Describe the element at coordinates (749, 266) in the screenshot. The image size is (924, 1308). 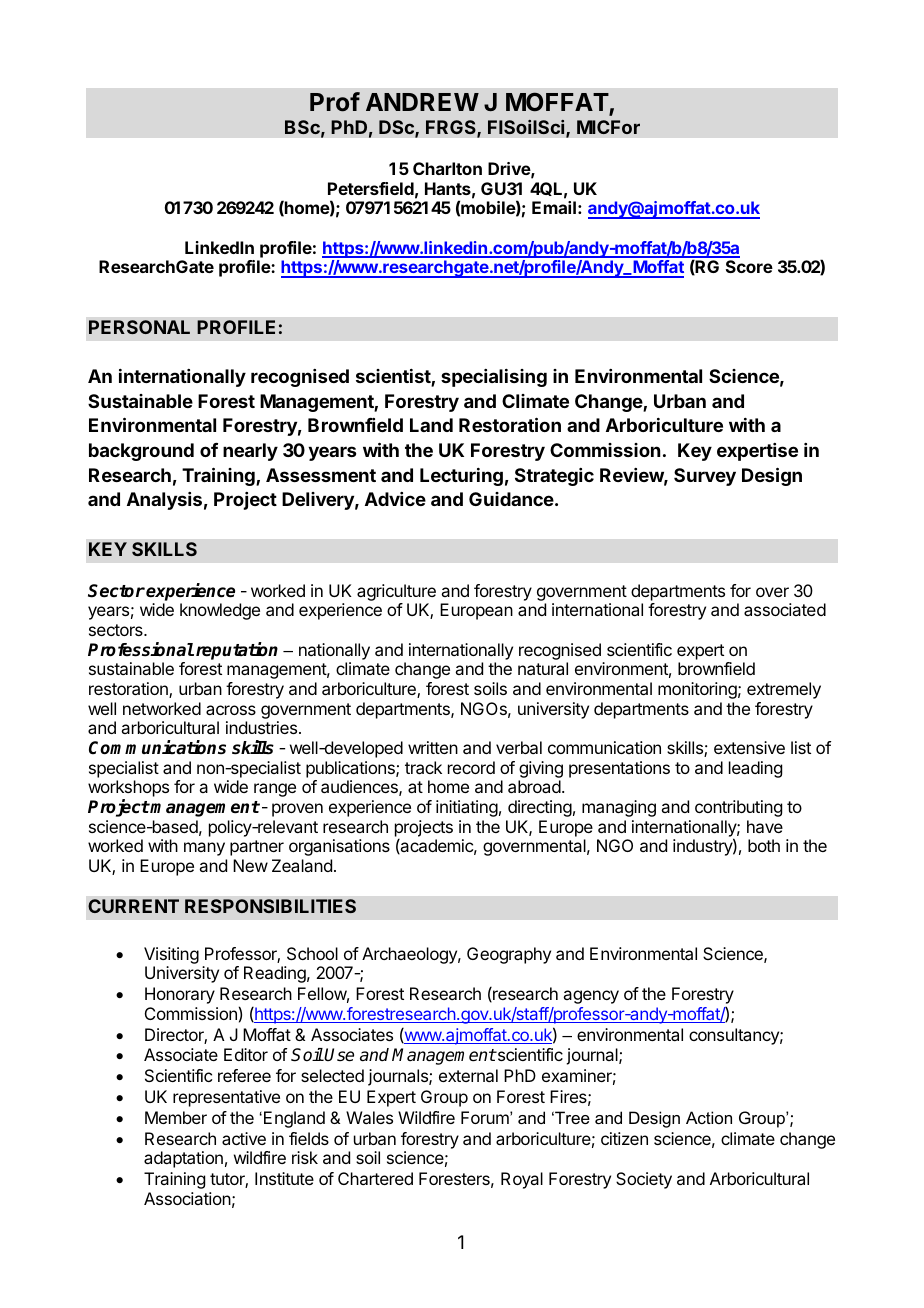
I see `Score` at that location.
